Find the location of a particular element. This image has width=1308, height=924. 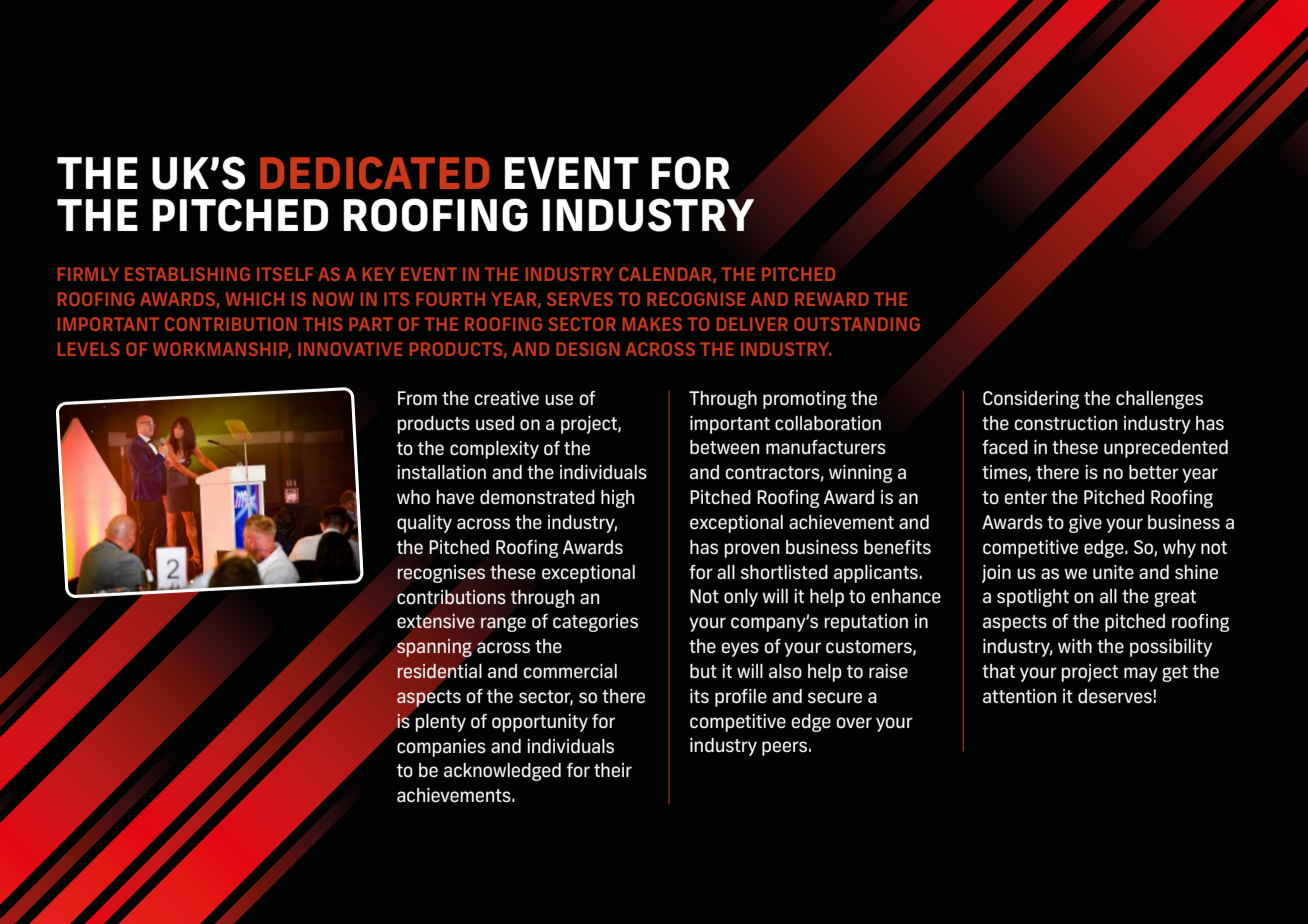

DEDICATED is located at coordinates (374, 173).
